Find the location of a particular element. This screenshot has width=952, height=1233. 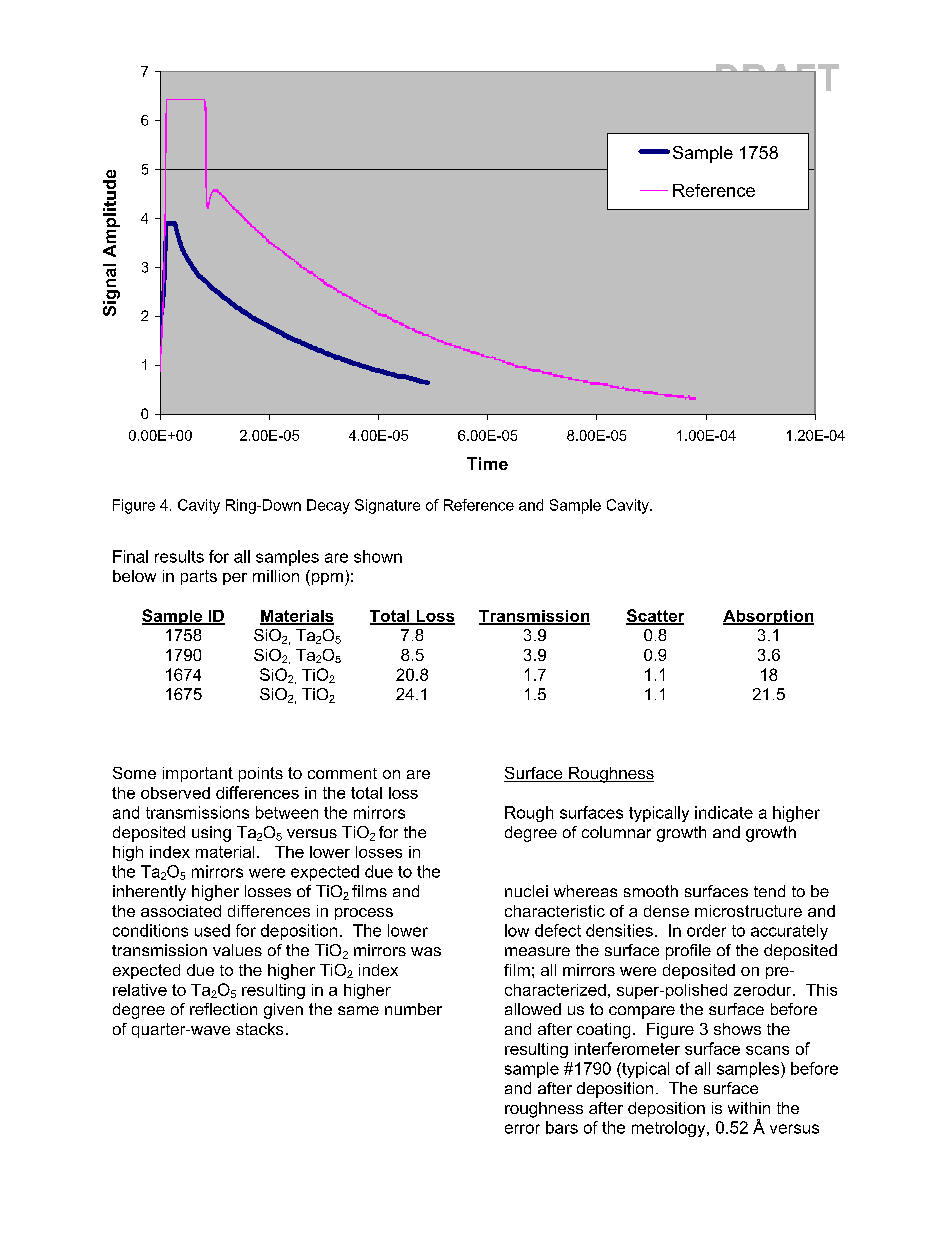

comment is located at coordinates (342, 773).
